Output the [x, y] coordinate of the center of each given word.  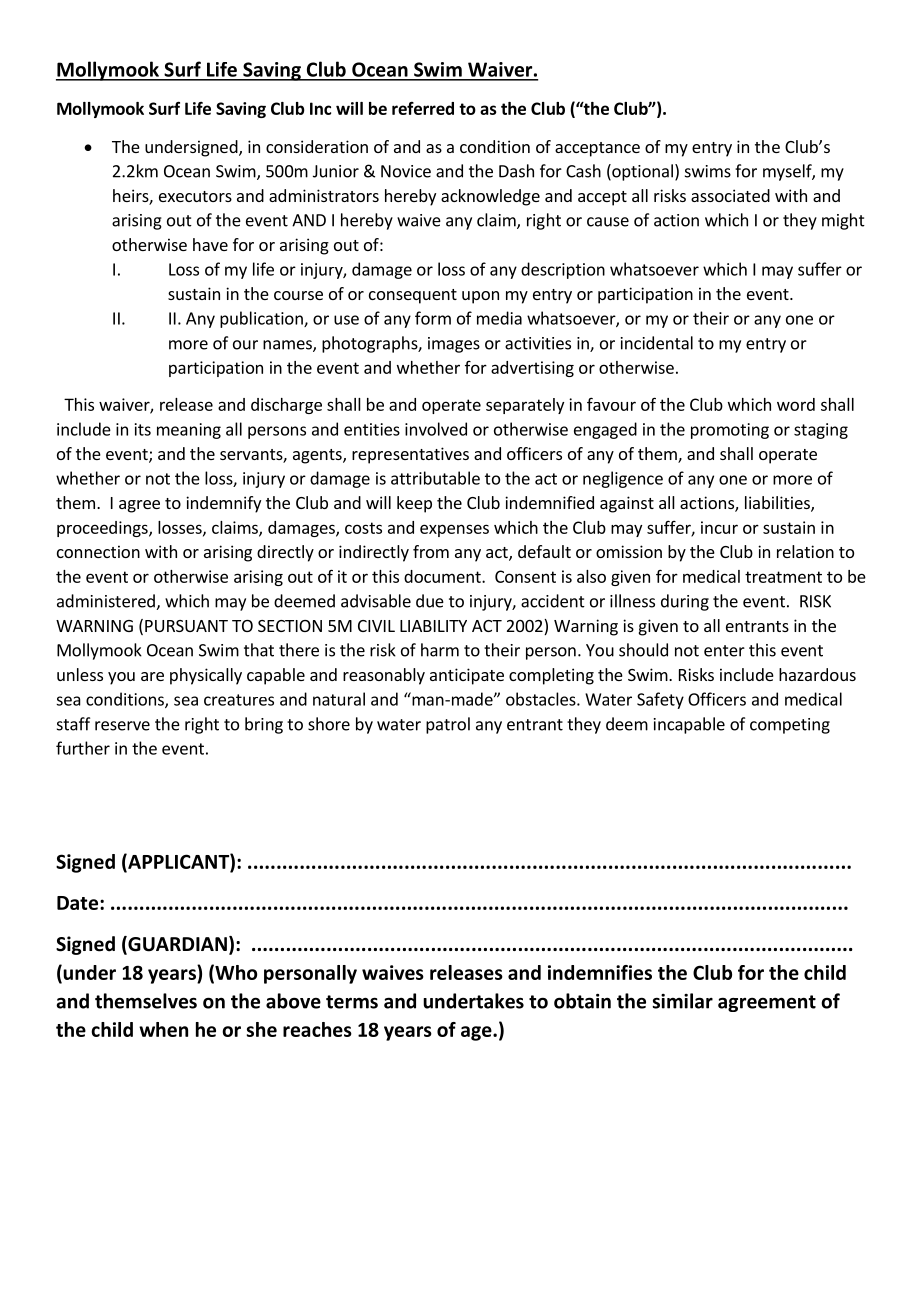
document [443, 576]
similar [682, 1001]
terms [352, 1002]
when [163, 1029]
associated [730, 195]
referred [423, 108]
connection [98, 551]
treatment [783, 577]
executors [195, 196]
